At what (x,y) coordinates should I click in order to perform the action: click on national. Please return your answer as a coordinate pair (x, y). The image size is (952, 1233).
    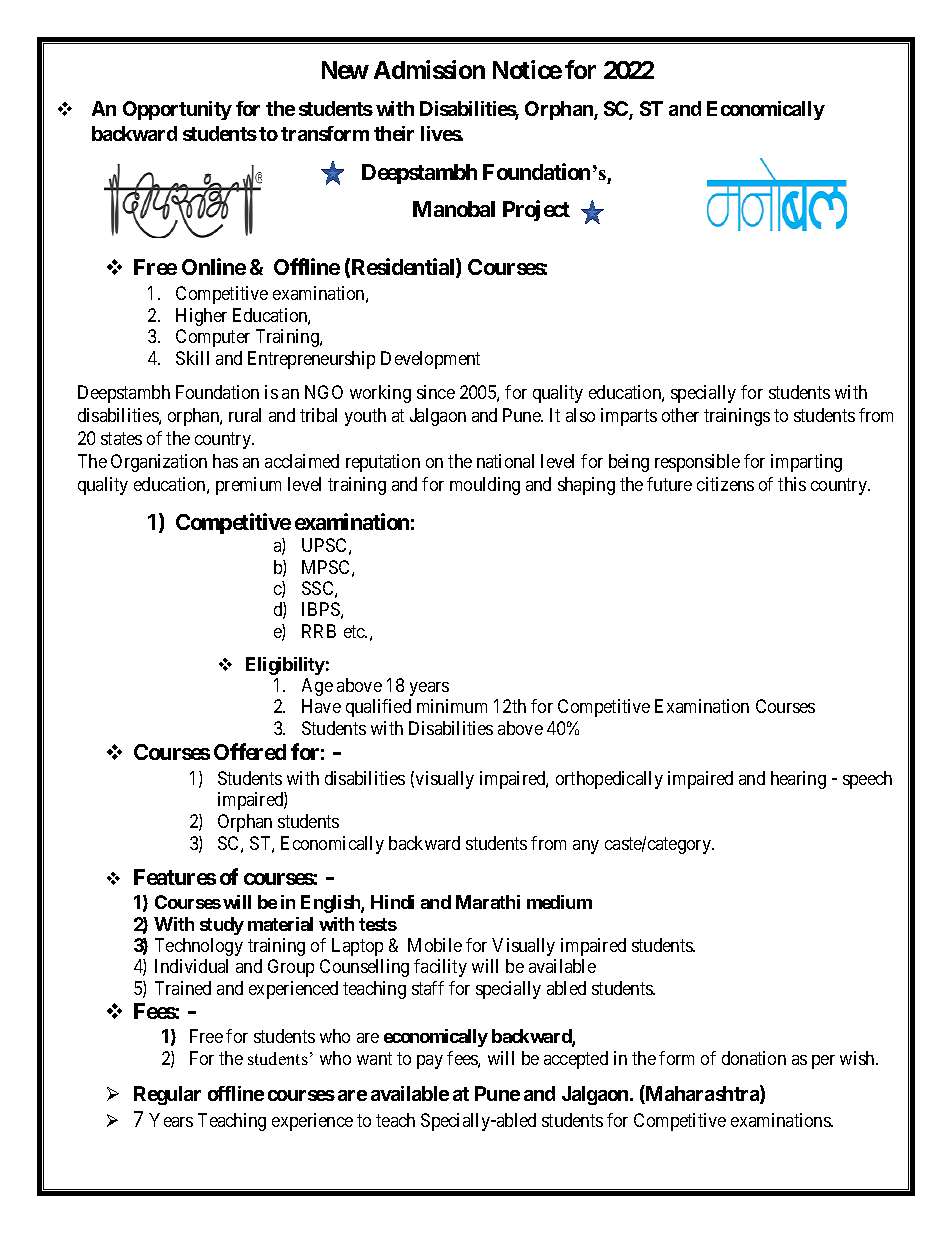
    Looking at the image, I should click on (505, 461).
